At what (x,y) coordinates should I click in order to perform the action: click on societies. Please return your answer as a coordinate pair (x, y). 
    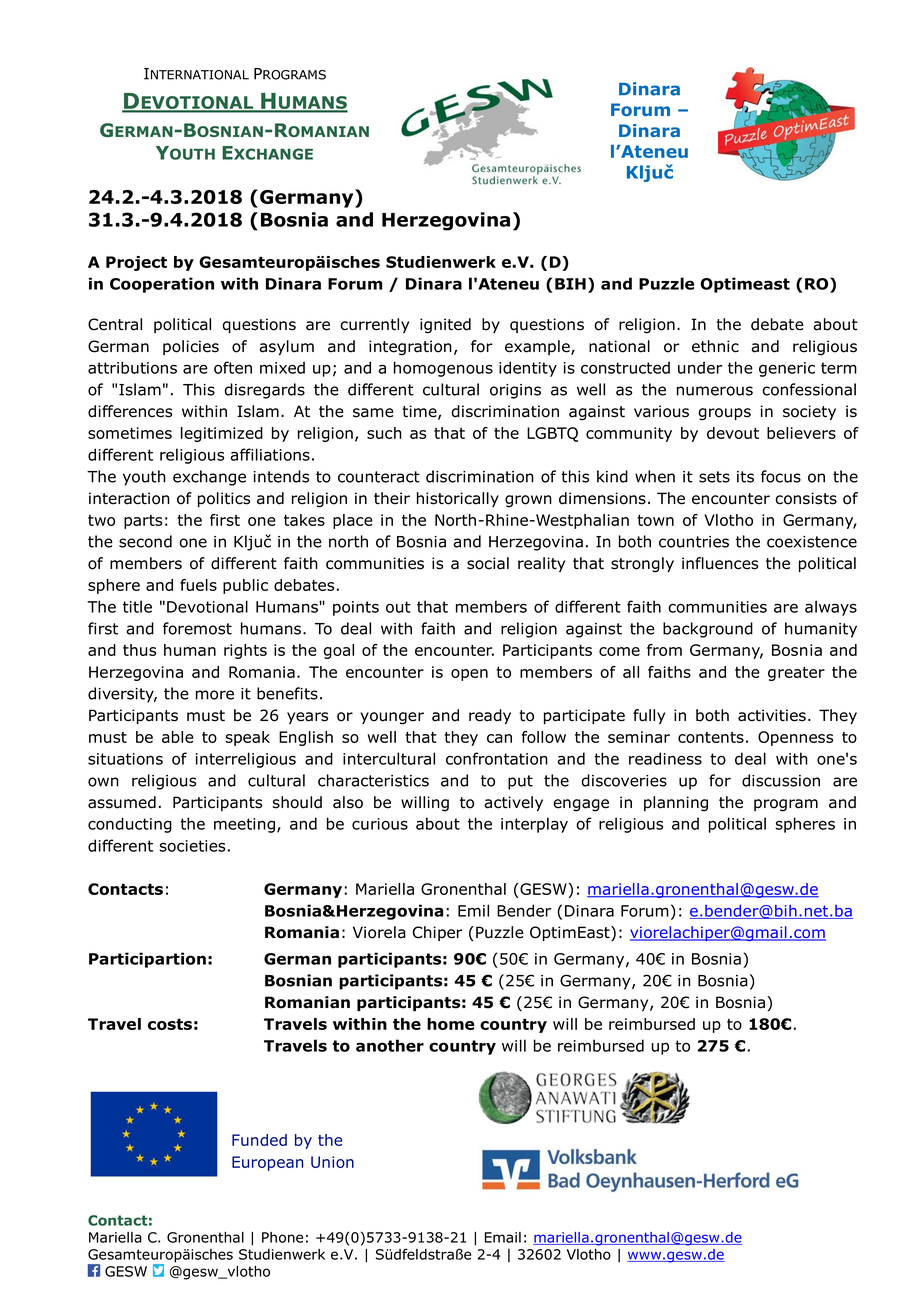
    Looking at the image, I should click on (192, 846).
